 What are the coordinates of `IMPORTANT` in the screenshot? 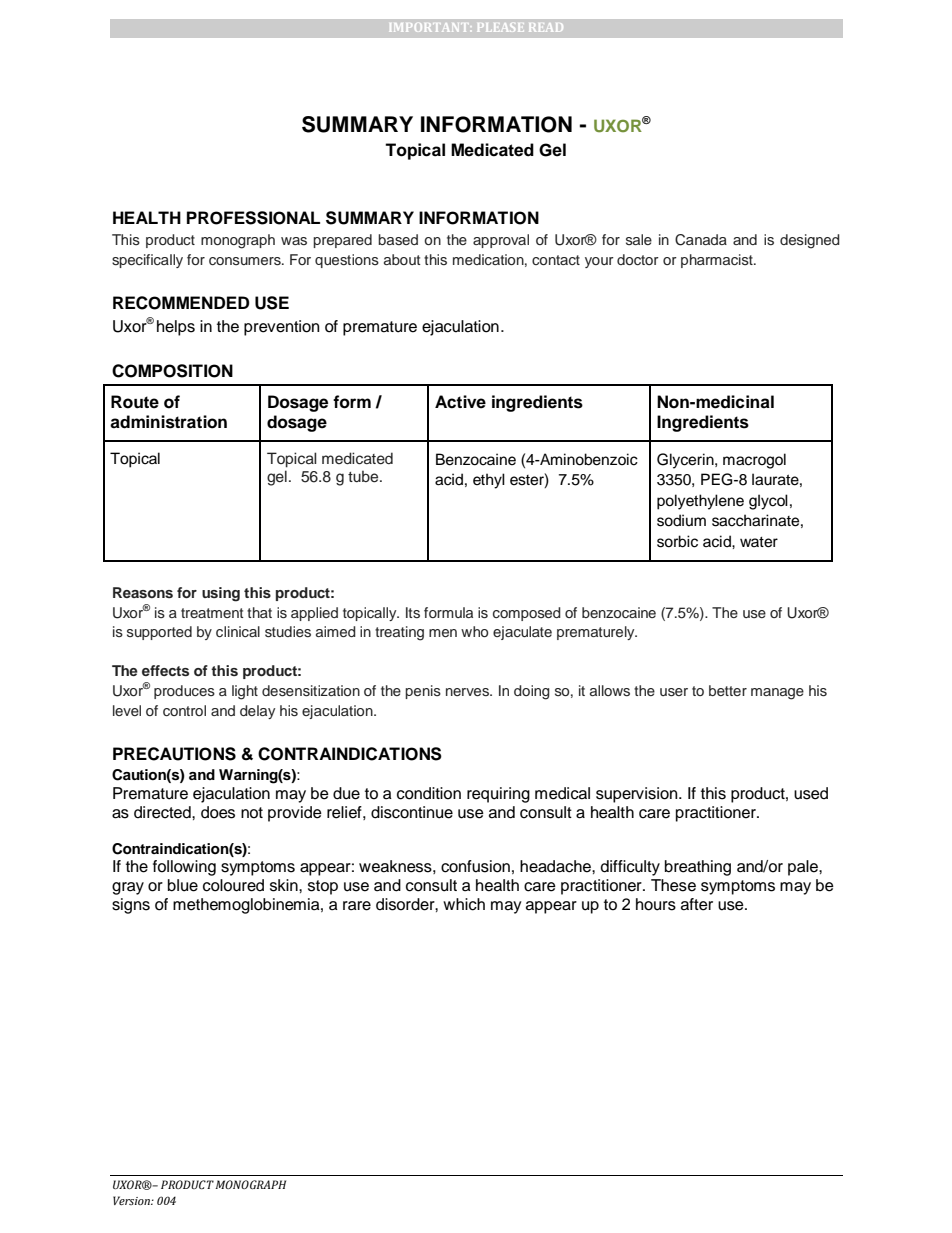 It's located at (428, 27).
